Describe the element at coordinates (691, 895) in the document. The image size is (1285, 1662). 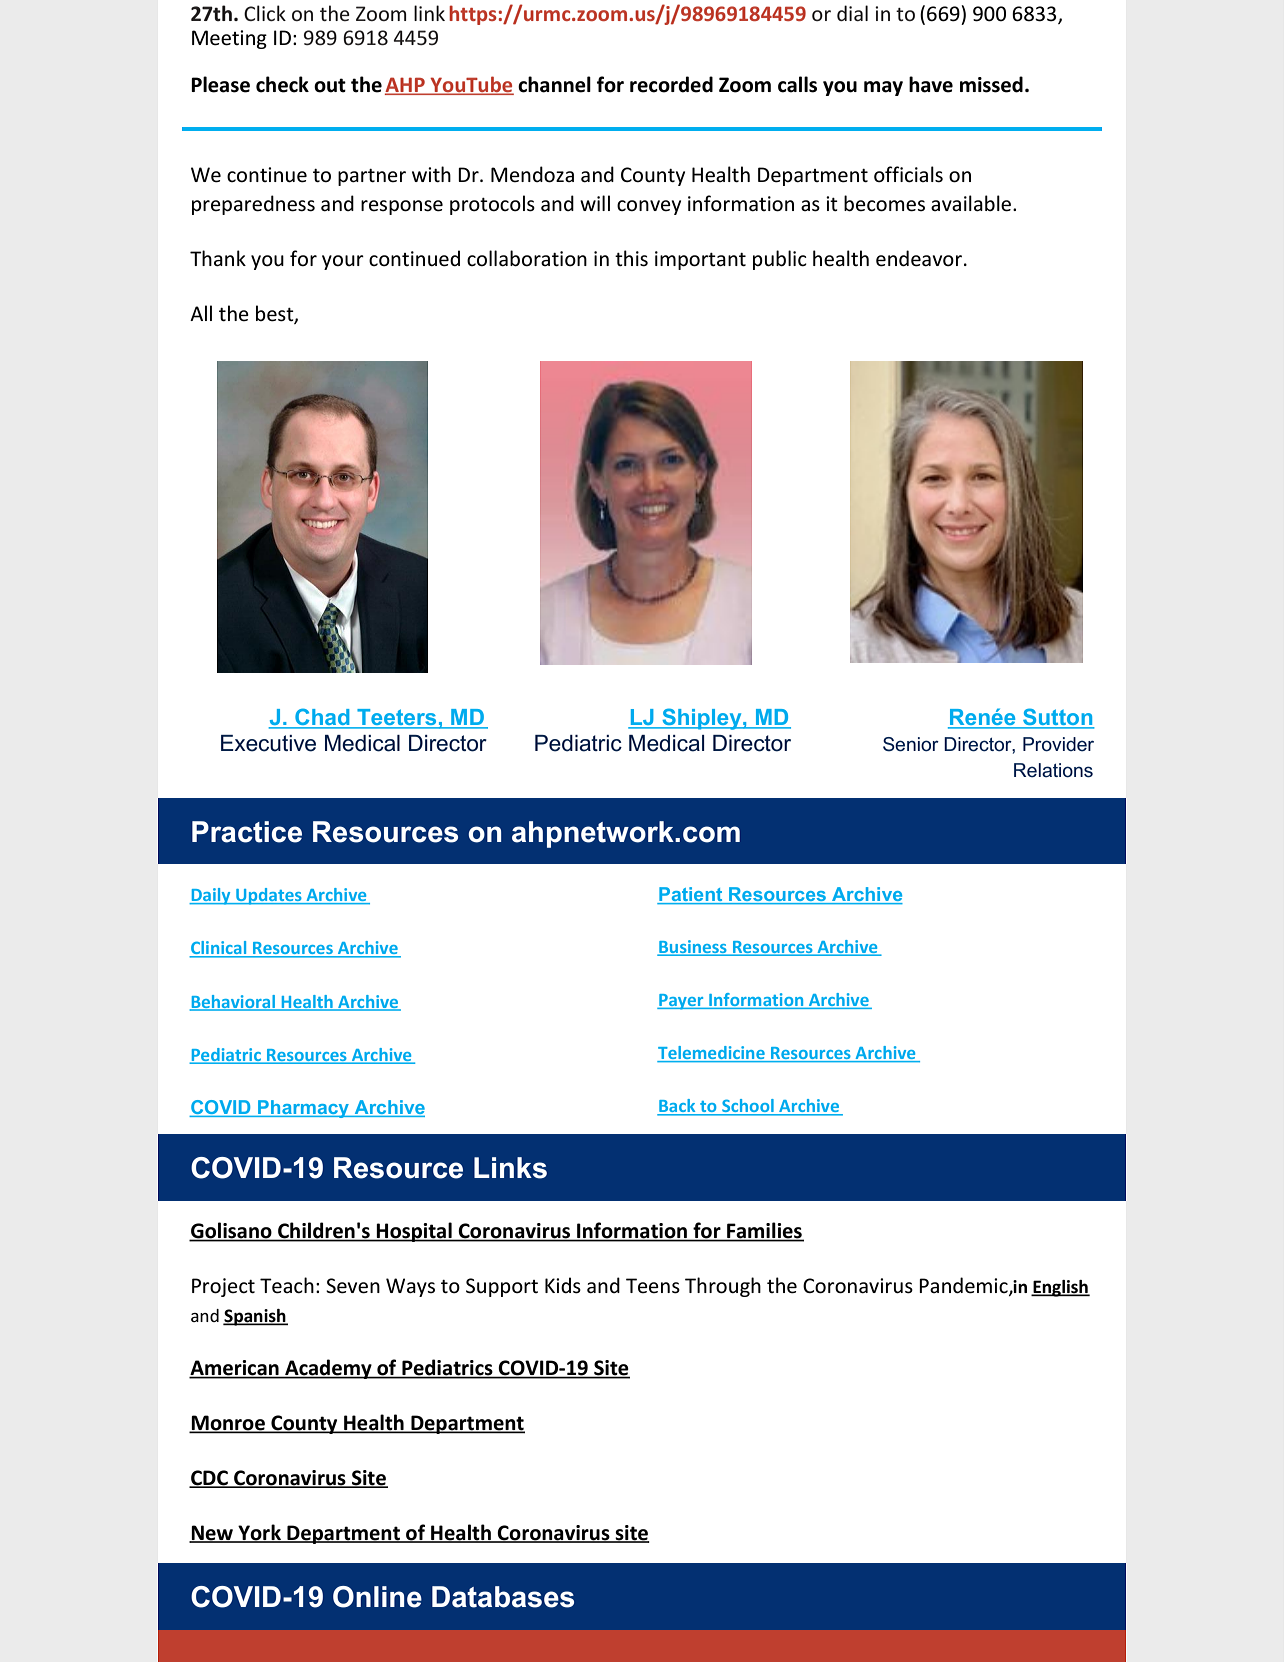
I see `Patient` at that location.
